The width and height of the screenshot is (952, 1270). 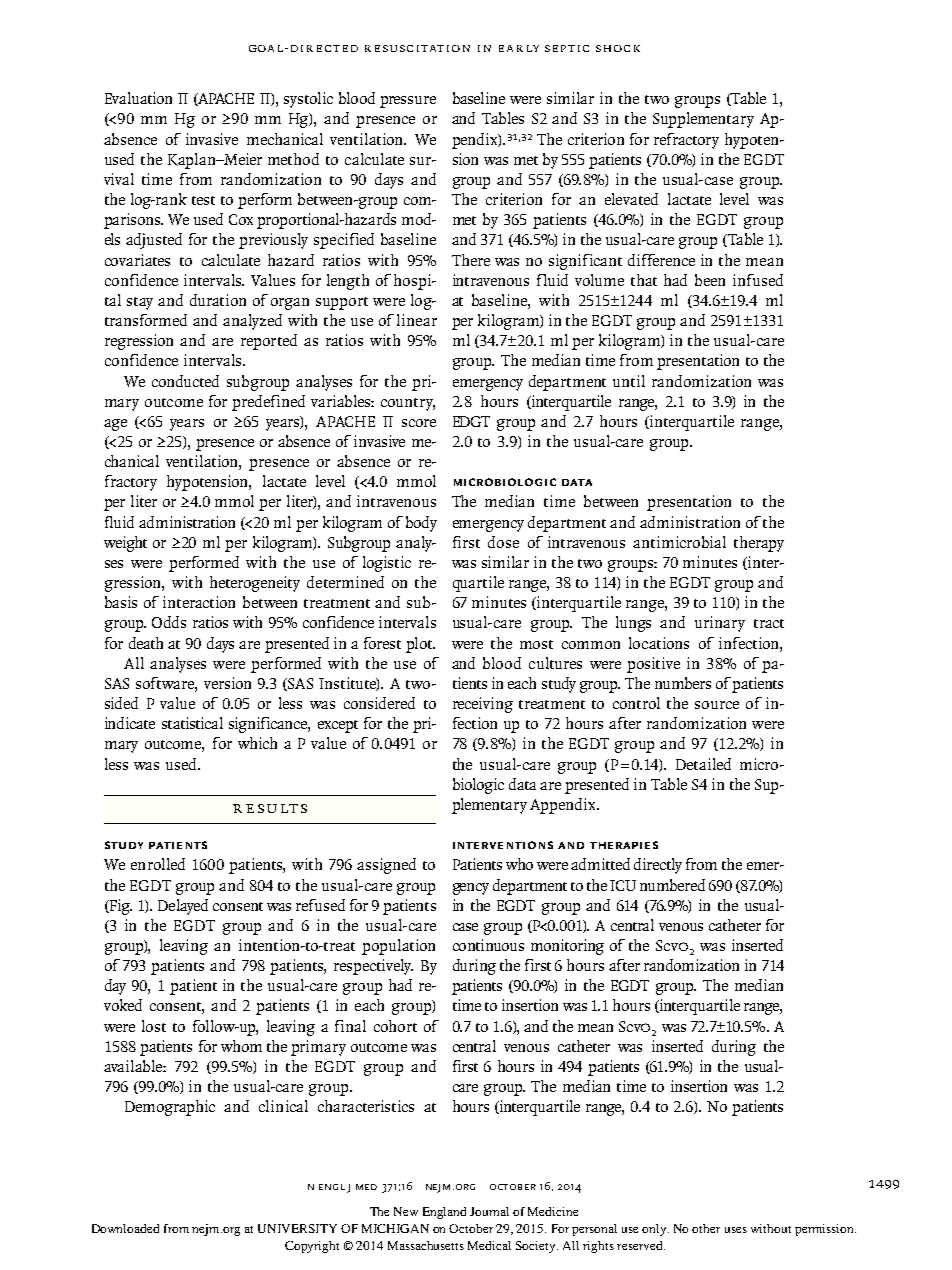 I want to click on pressure, so click(x=408, y=102).
